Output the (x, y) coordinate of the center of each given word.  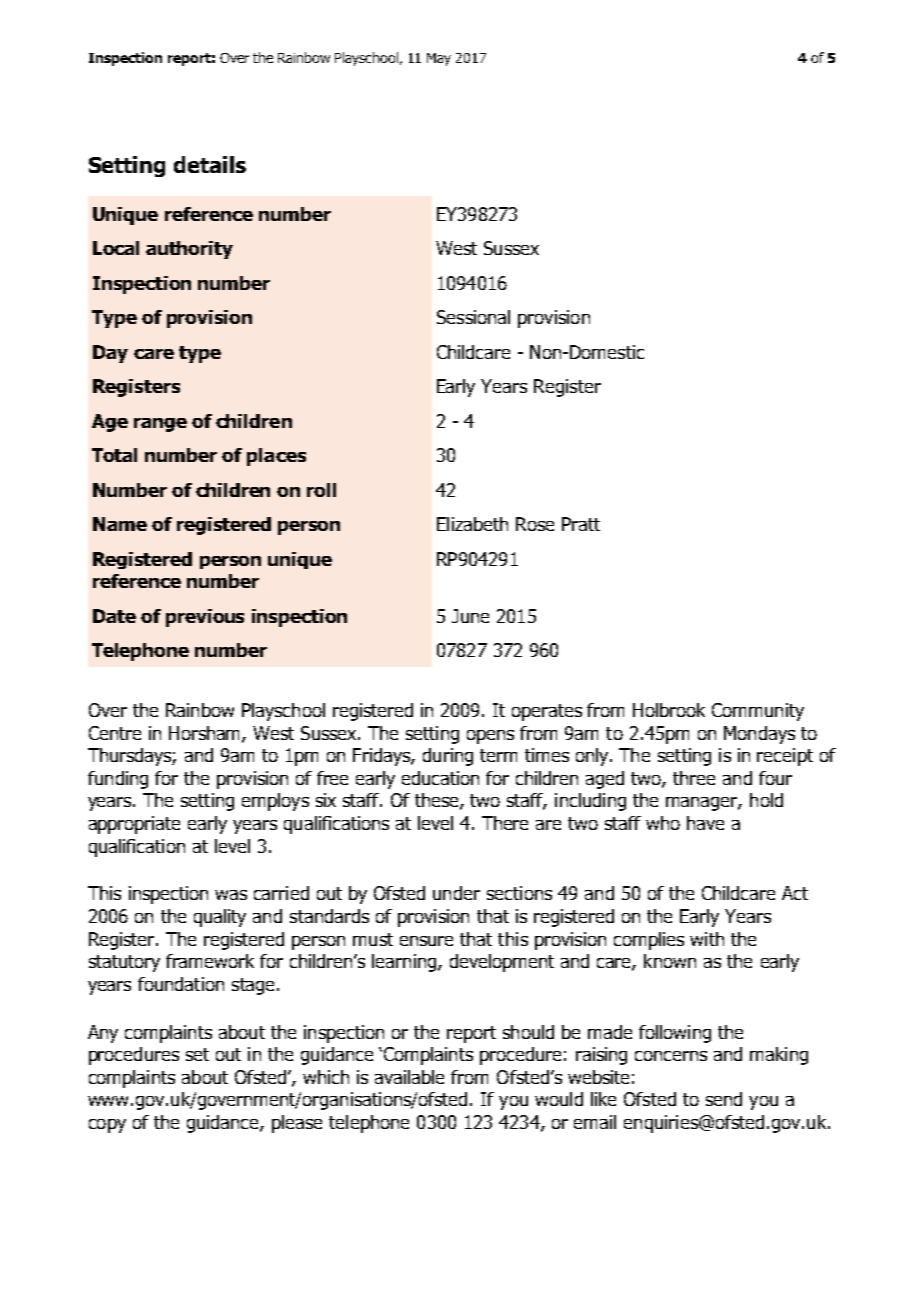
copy (107, 1126)
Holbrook (669, 710)
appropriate (134, 825)
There (505, 823)
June (470, 616)
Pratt (581, 524)
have (705, 823)
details (210, 164)
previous (205, 618)
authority (189, 250)
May (439, 59)
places (276, 457)
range (160, 425)
